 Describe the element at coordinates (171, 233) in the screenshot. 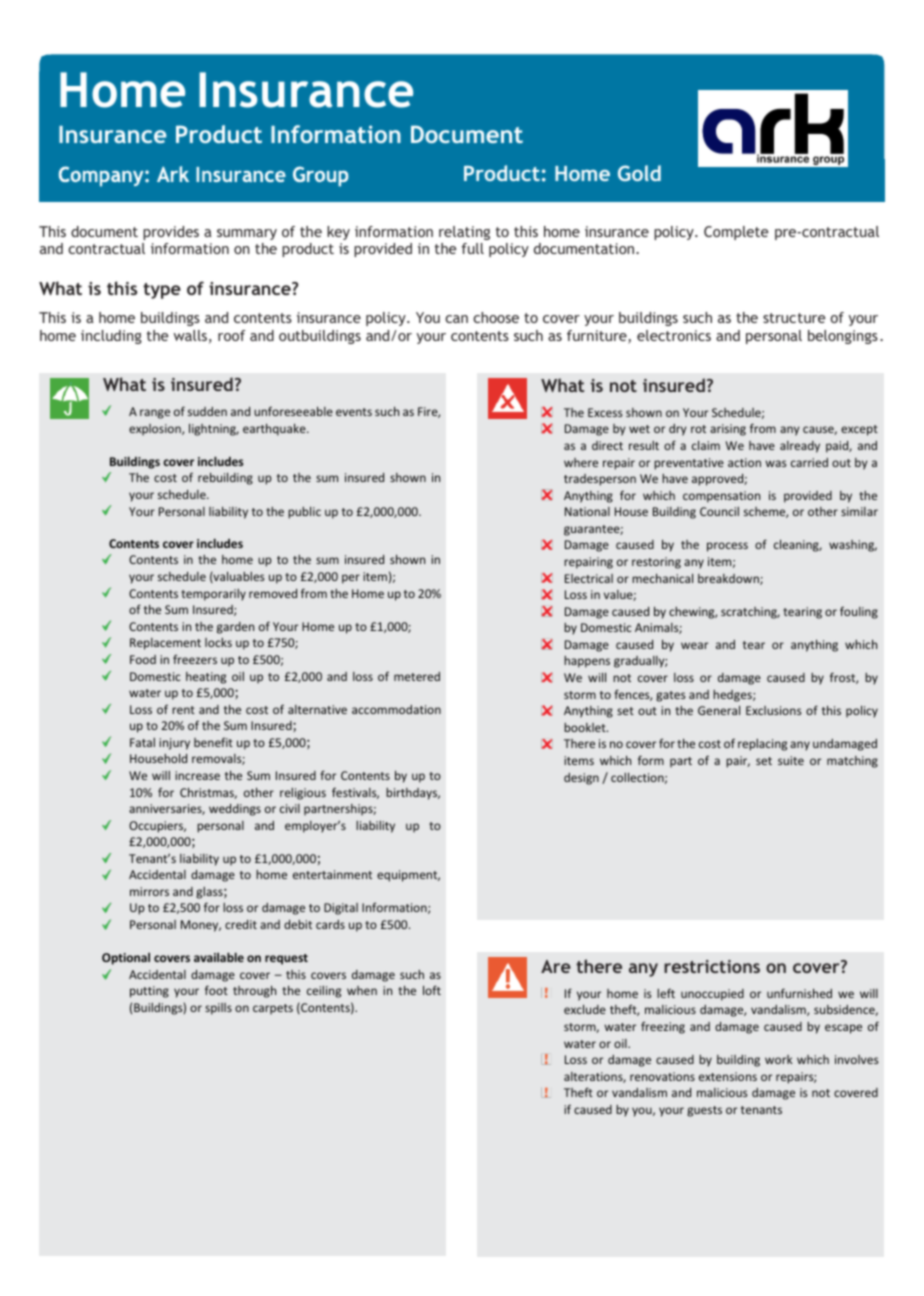

I see `provides` at that location.
